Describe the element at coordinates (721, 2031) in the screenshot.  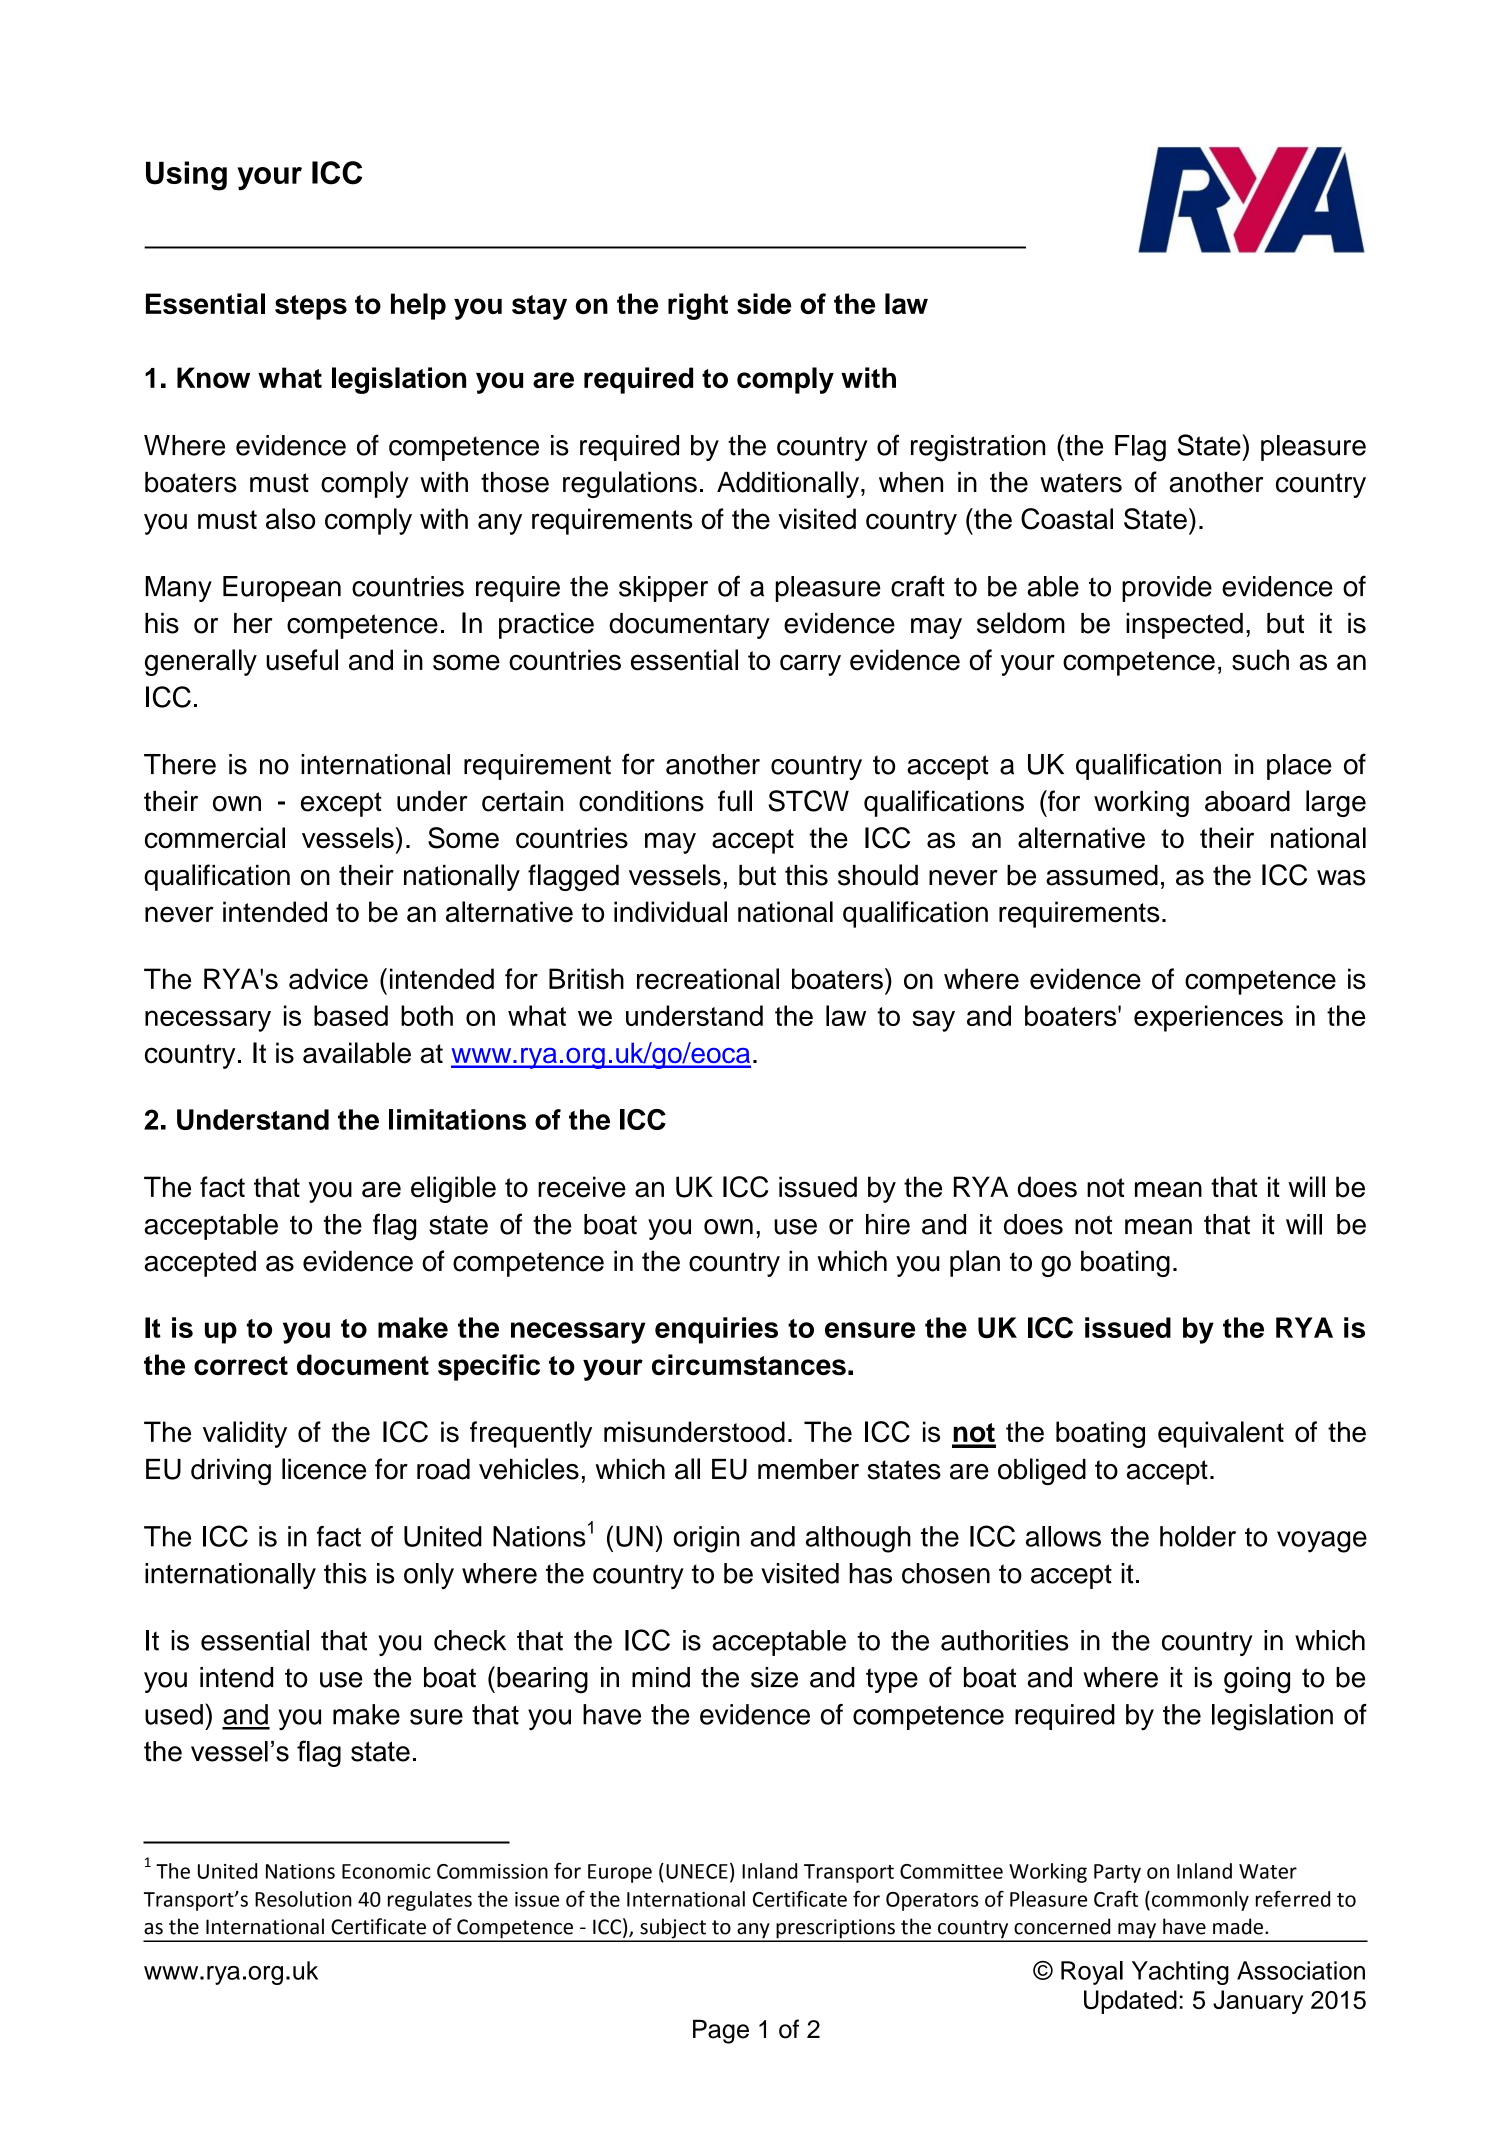
I see `Page` at that location.
